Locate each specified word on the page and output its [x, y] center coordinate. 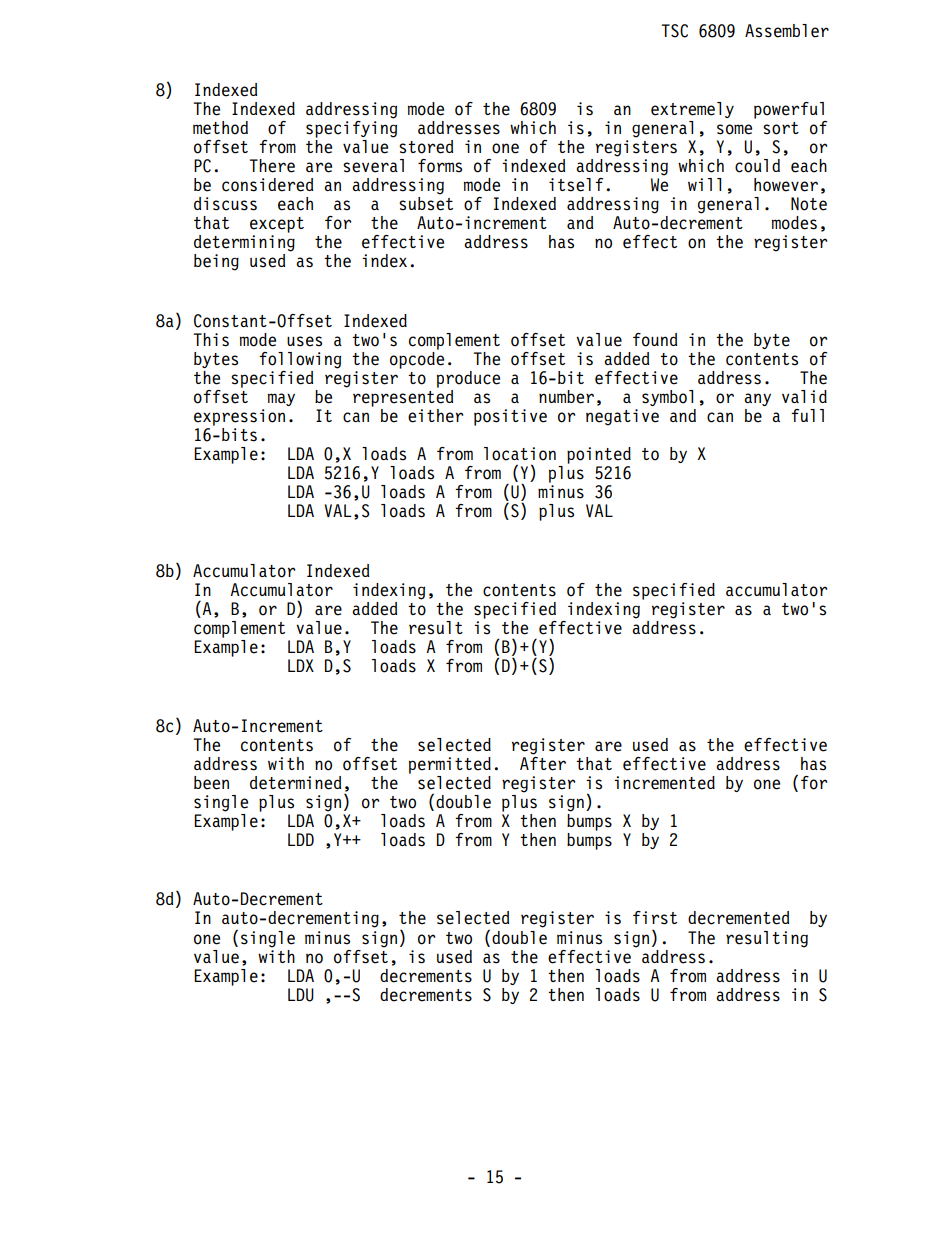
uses [304, 341]
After [543, 762]
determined [295, 783]
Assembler [787, 31]
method [220, 128]
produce [468, 379]
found [655, 340]
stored [426, 147]
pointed [599, 455]
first [655, 918]
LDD [301, 839]
